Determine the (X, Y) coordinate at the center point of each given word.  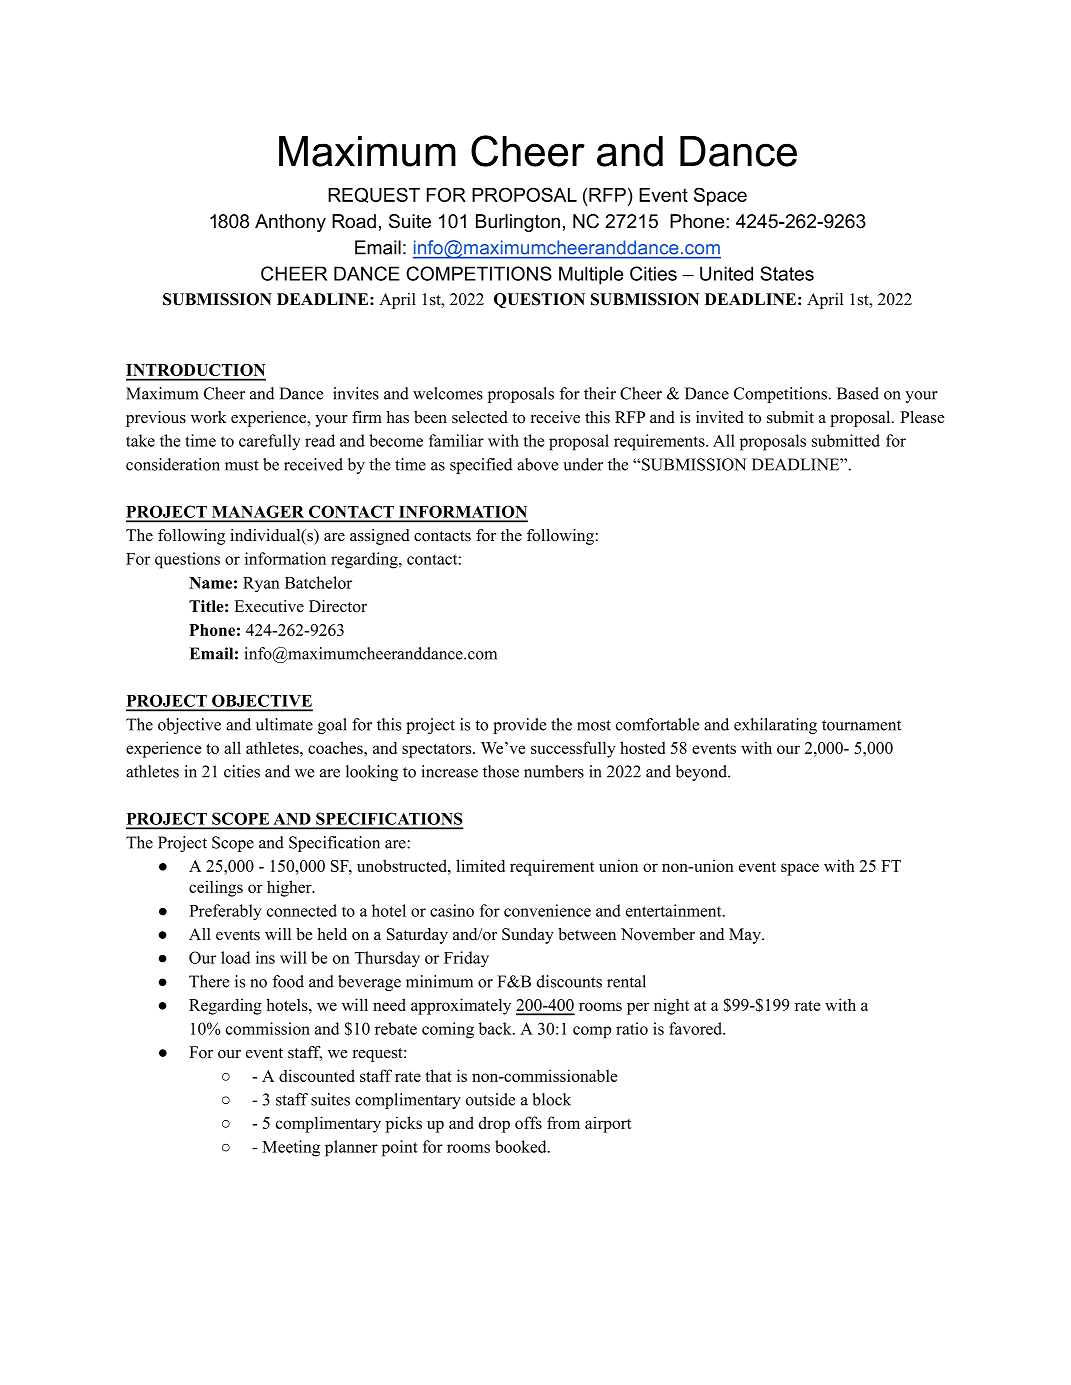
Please (922, 417)
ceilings (216, 888)
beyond (703, 773)
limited (480, 865)
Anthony (290, 223)
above (537, 464)
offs (528, 1122)
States (787, 273)
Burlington (518, 223)
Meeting (291, 1148)
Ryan (261, 585)
